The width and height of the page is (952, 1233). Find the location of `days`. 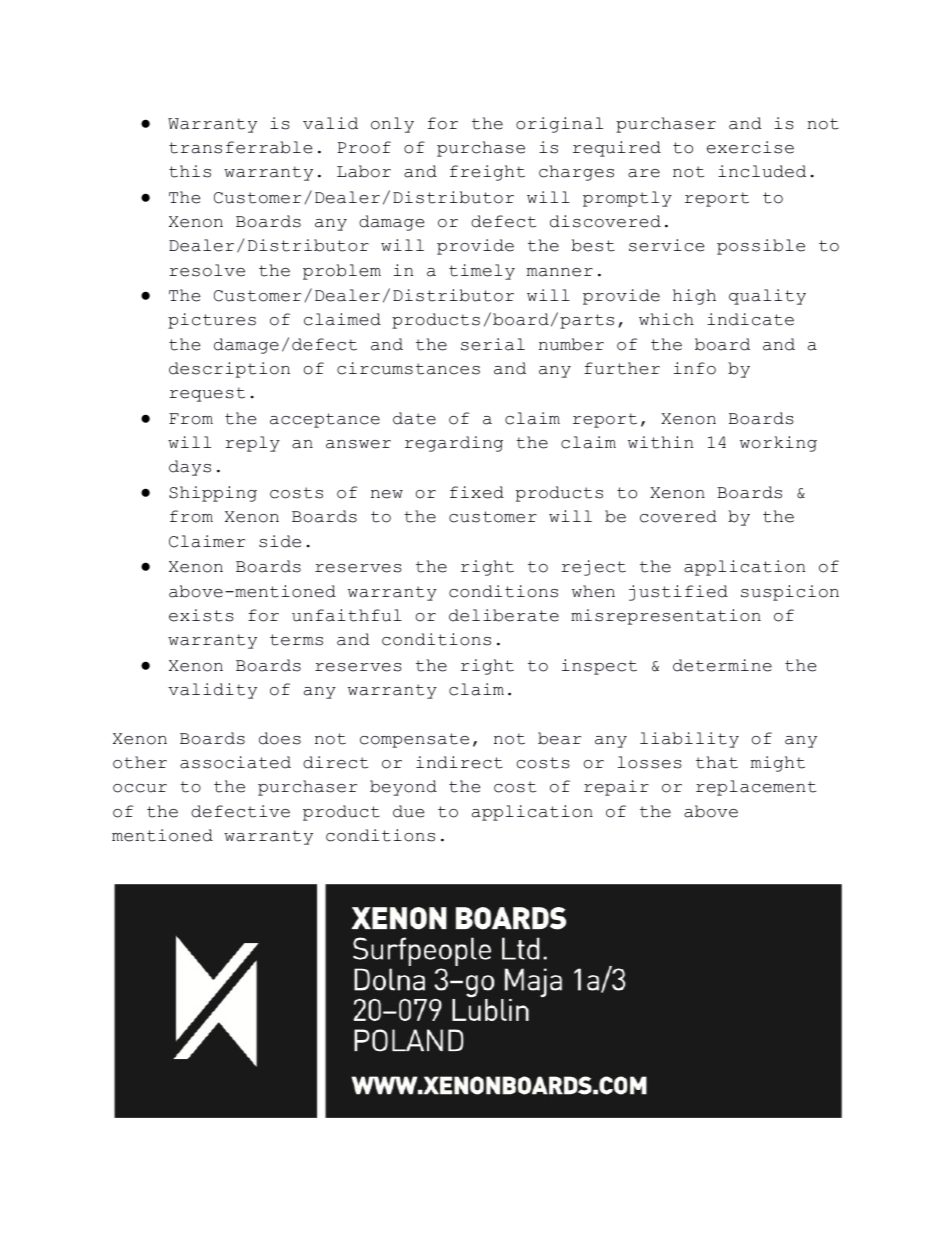

days is located at coordinates (190, 468).
